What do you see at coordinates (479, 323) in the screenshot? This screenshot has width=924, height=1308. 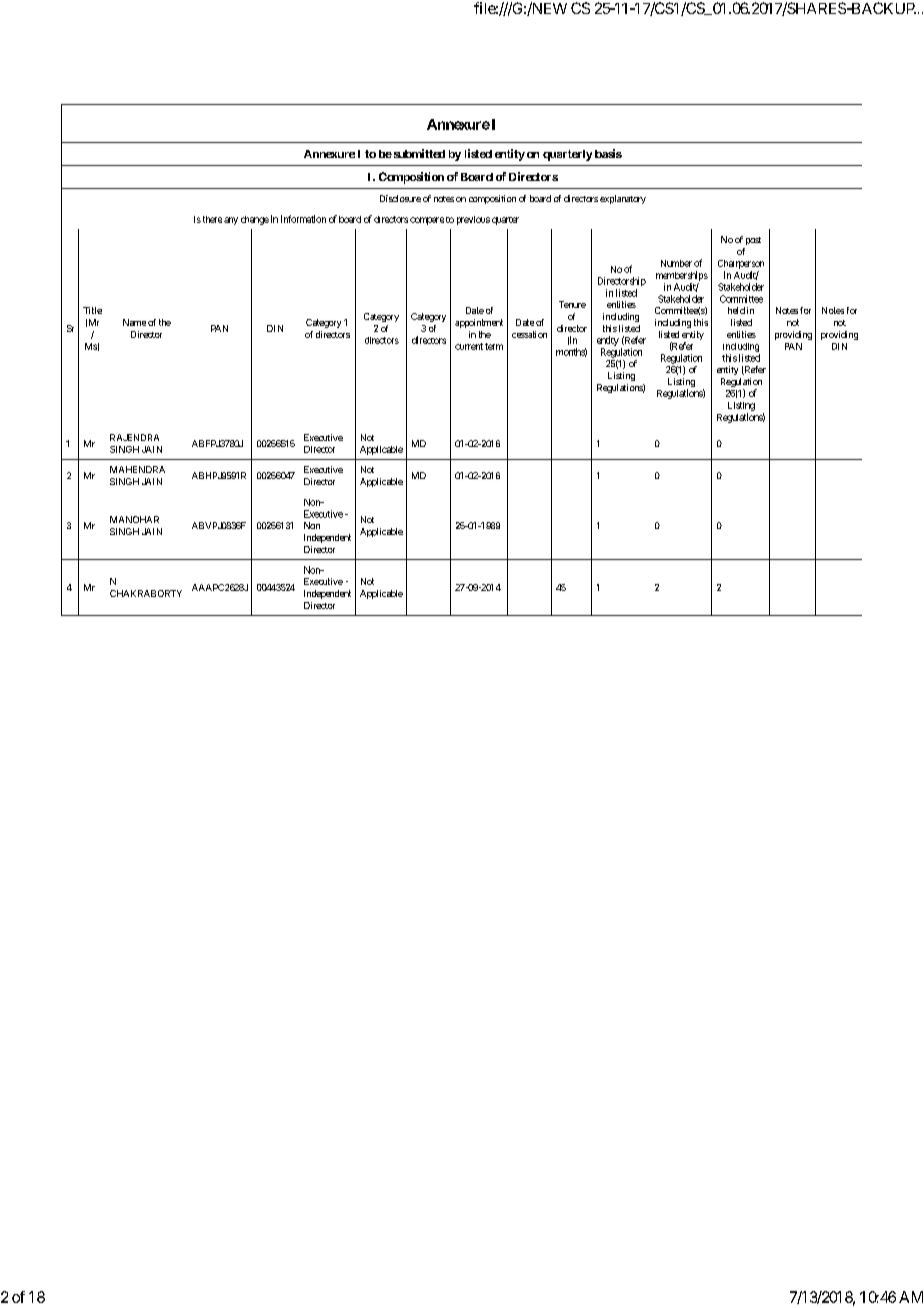 I see `appointment` at bounding box center [479, 323].
